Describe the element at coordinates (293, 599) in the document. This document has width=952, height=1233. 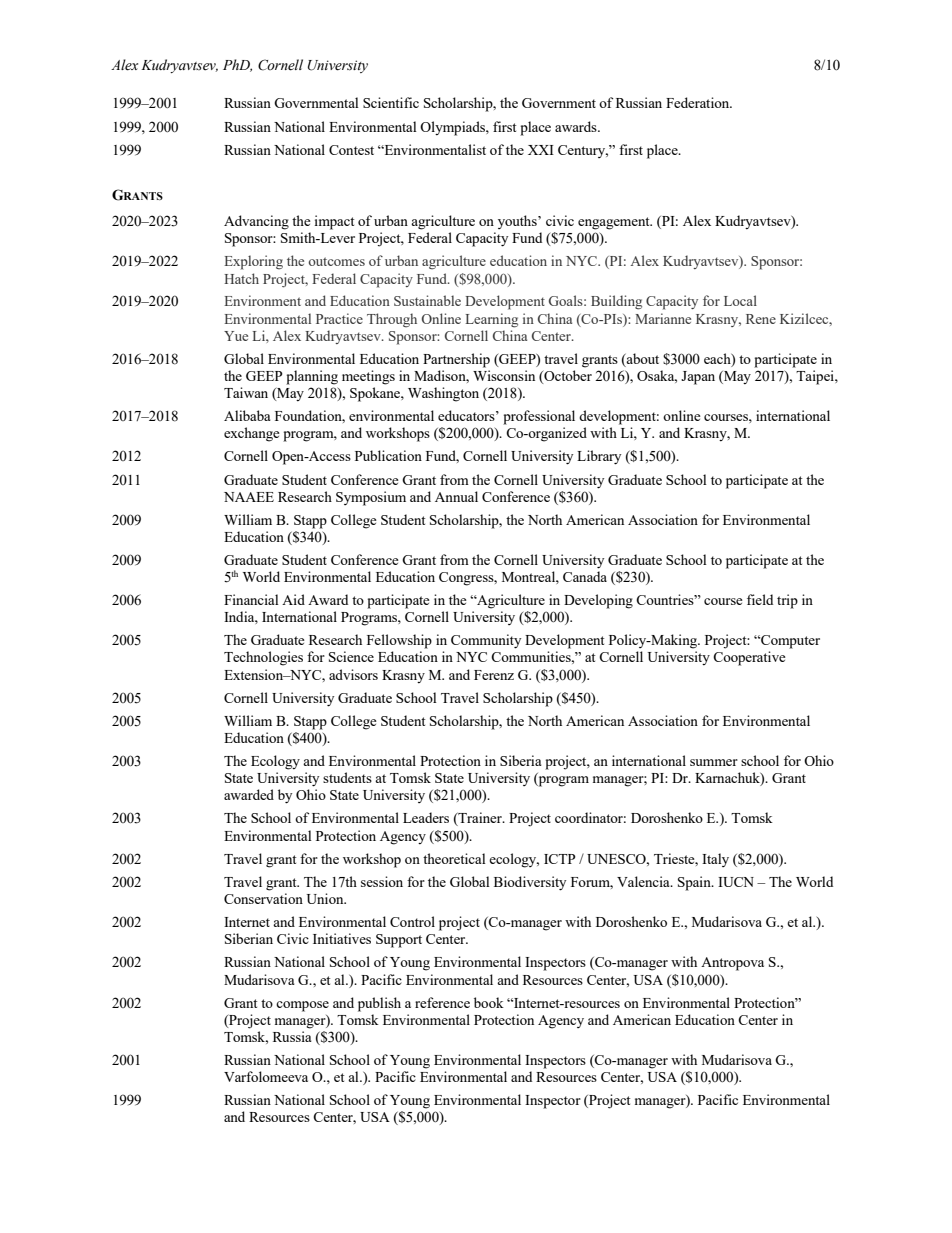
I see `Aid` at that location.
